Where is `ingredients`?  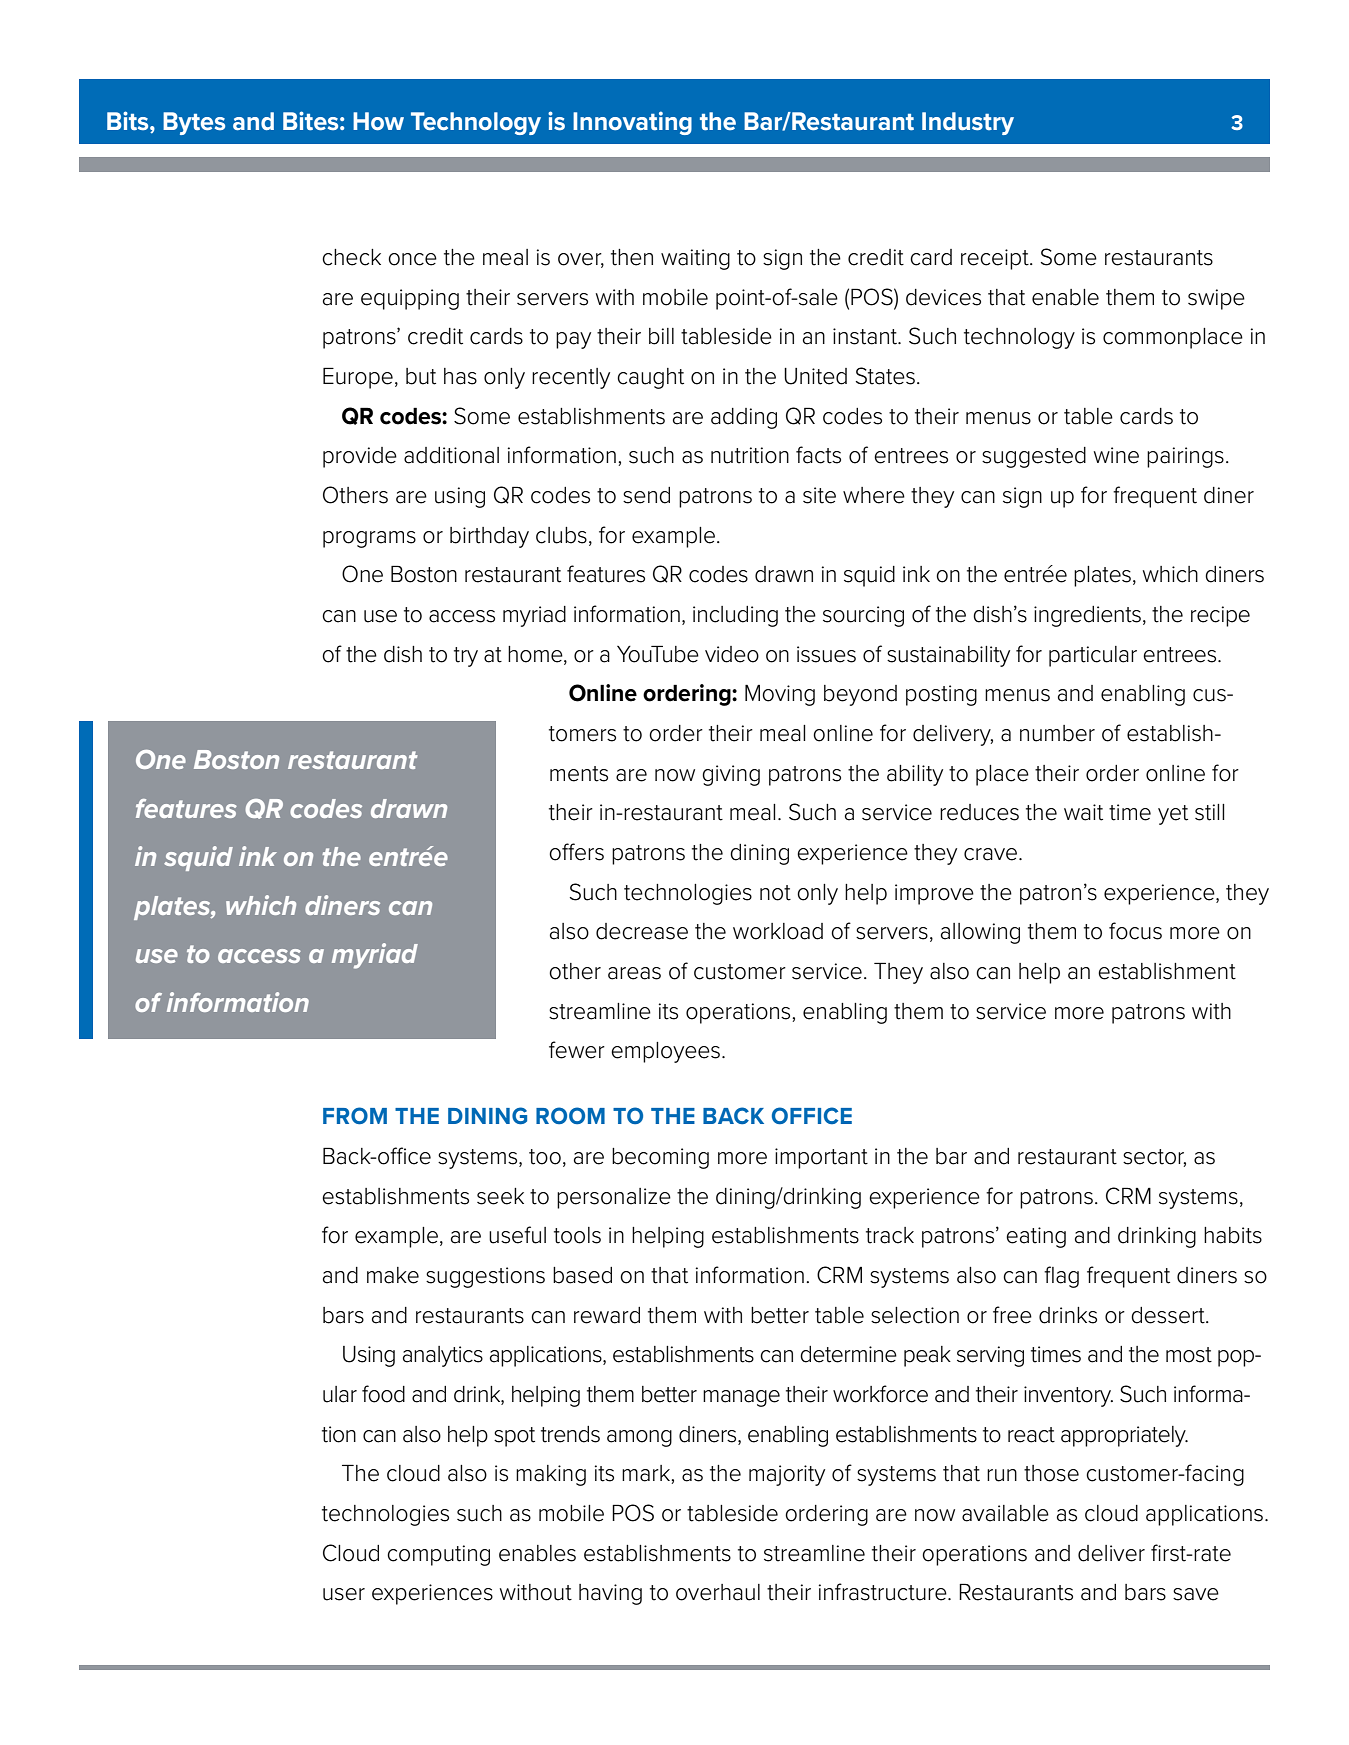 ingredients is located at coordinates (1087, 616).
